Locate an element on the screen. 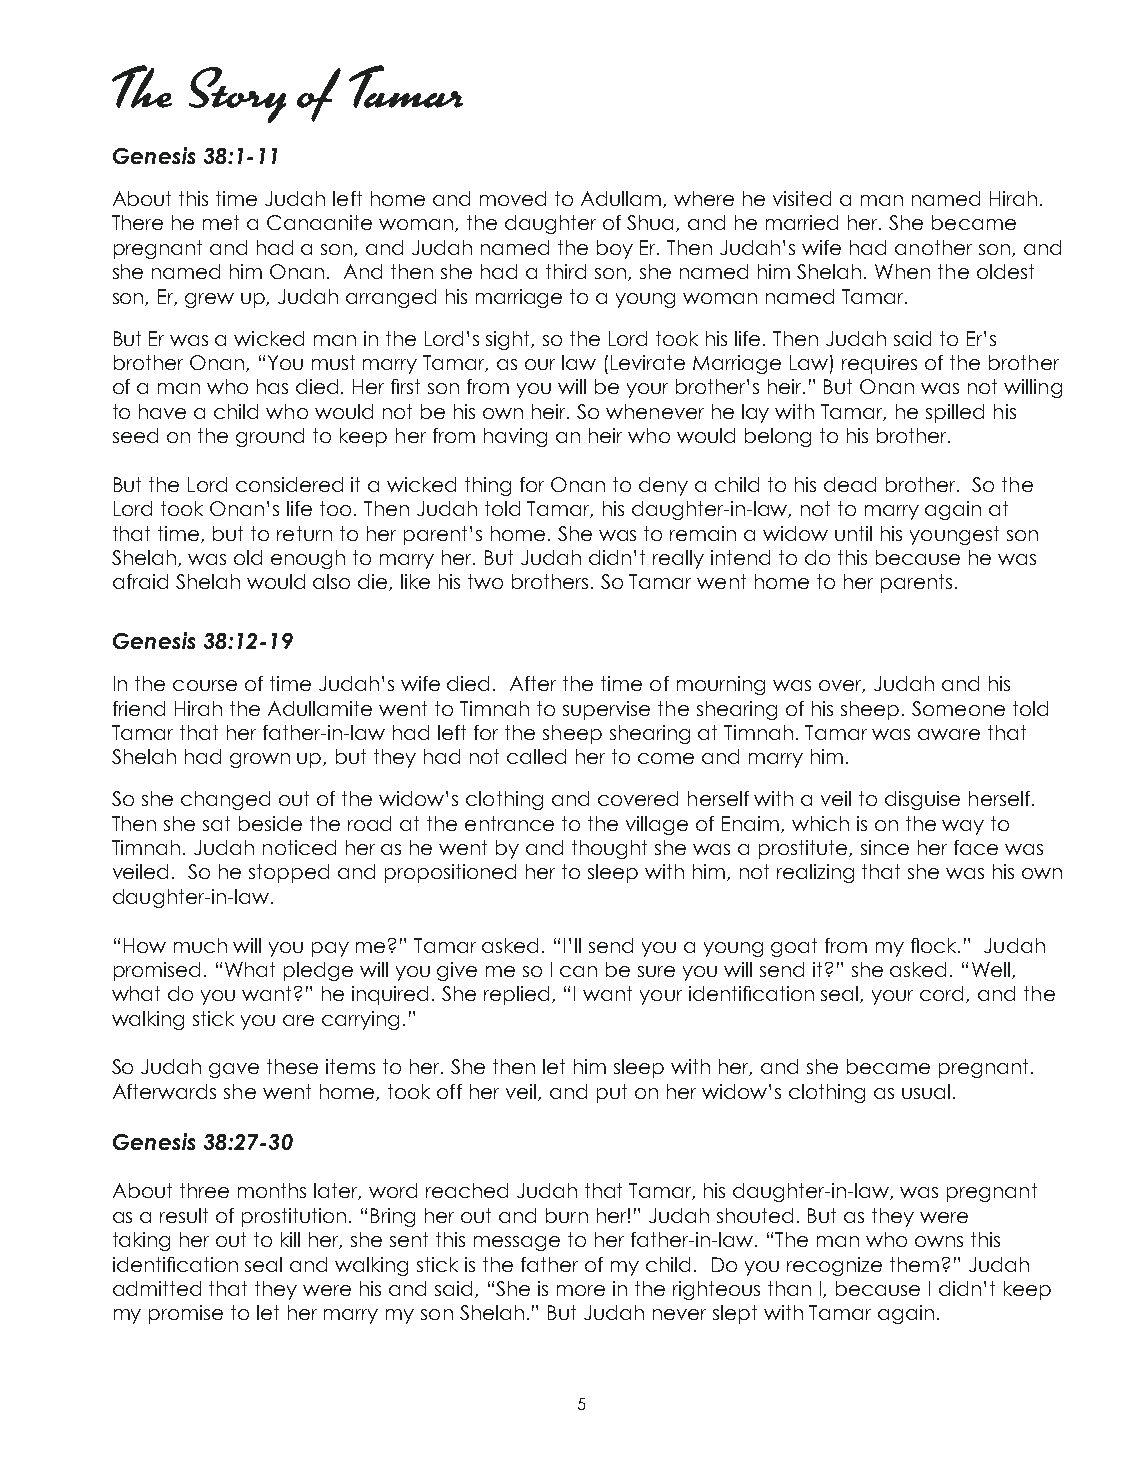 This screenshot has width=1130, height=1462. thought is located at coordinates (609, 849).
